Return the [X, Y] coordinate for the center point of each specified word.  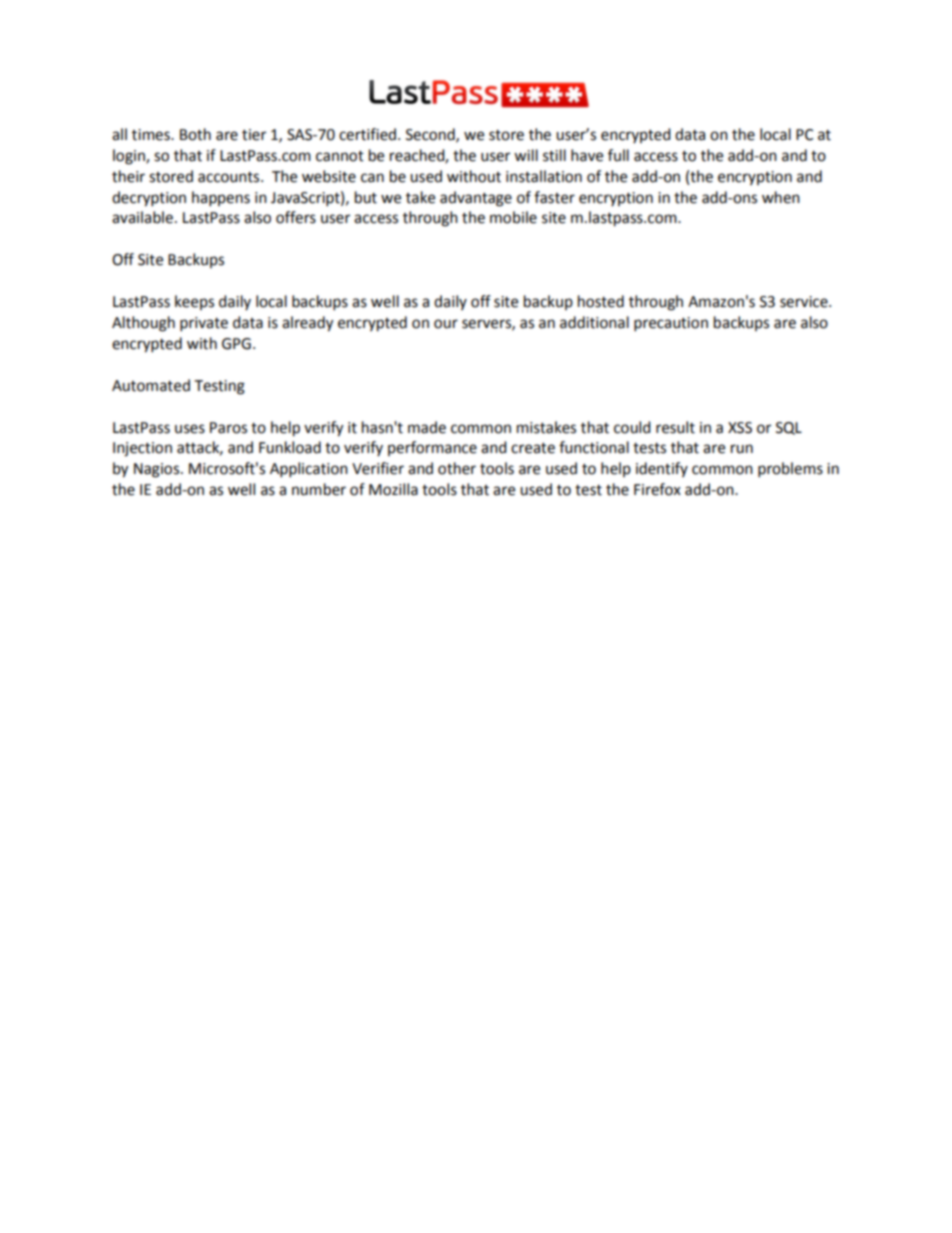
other [457, 468]
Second [431, 135]
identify [662, 469]
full [618, 155]
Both [195, 134]
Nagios [158, 470]
